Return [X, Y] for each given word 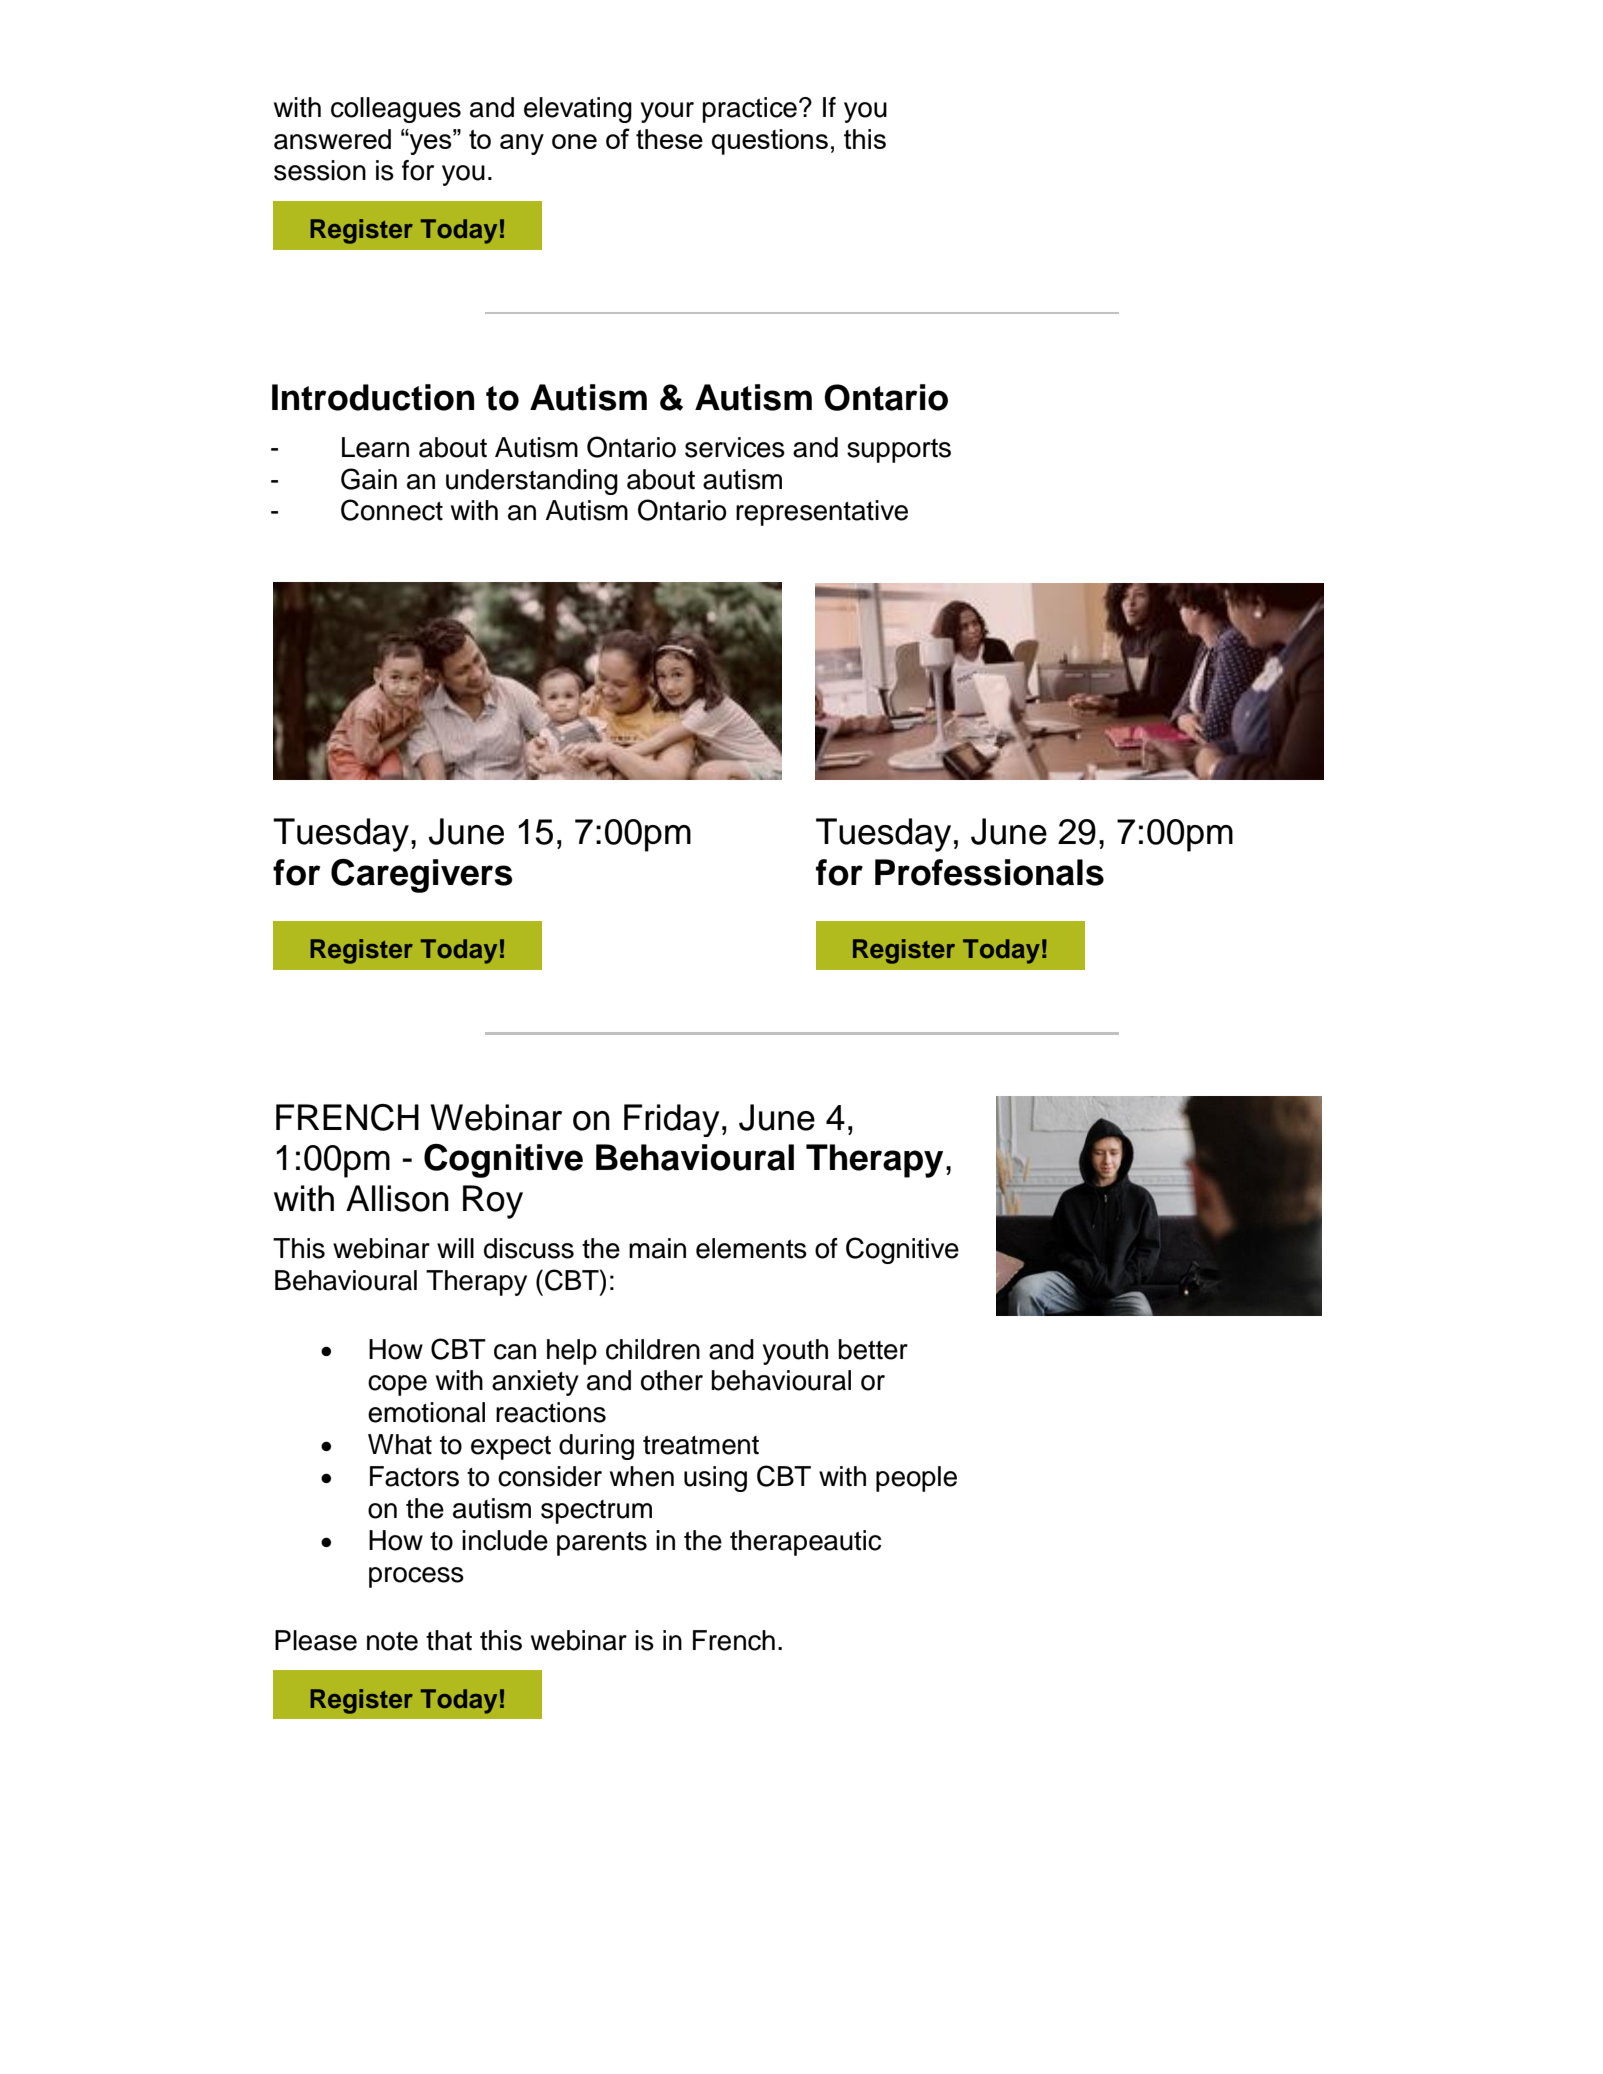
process [416, 1577]
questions [770, 142]
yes [431, 144]
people [916, 1479]
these [669, 139]
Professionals [989, 872]
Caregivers [422, 876]
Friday [672, 1120]
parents [602, 1544]
